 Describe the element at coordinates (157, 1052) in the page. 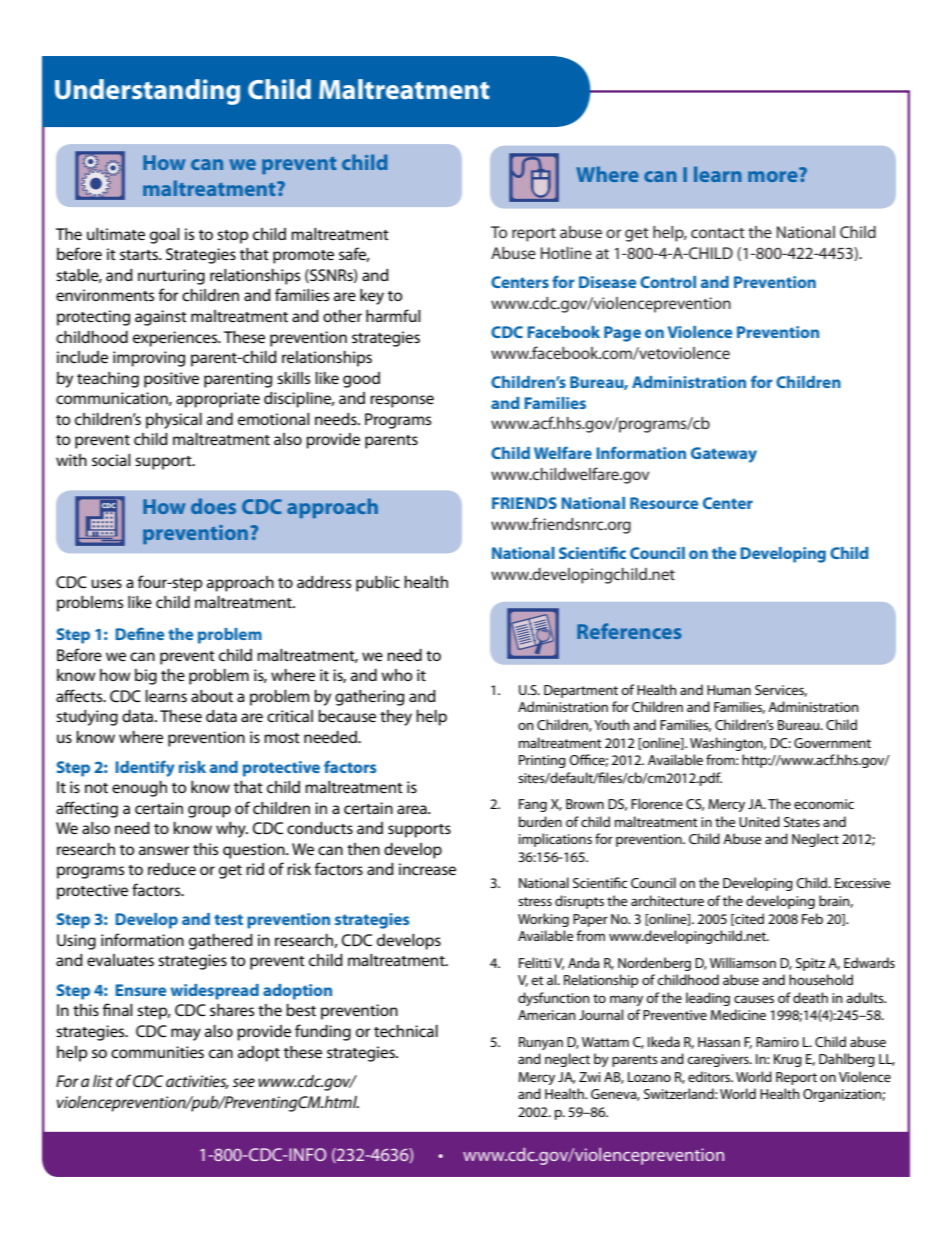

I see `communities` at that location.
